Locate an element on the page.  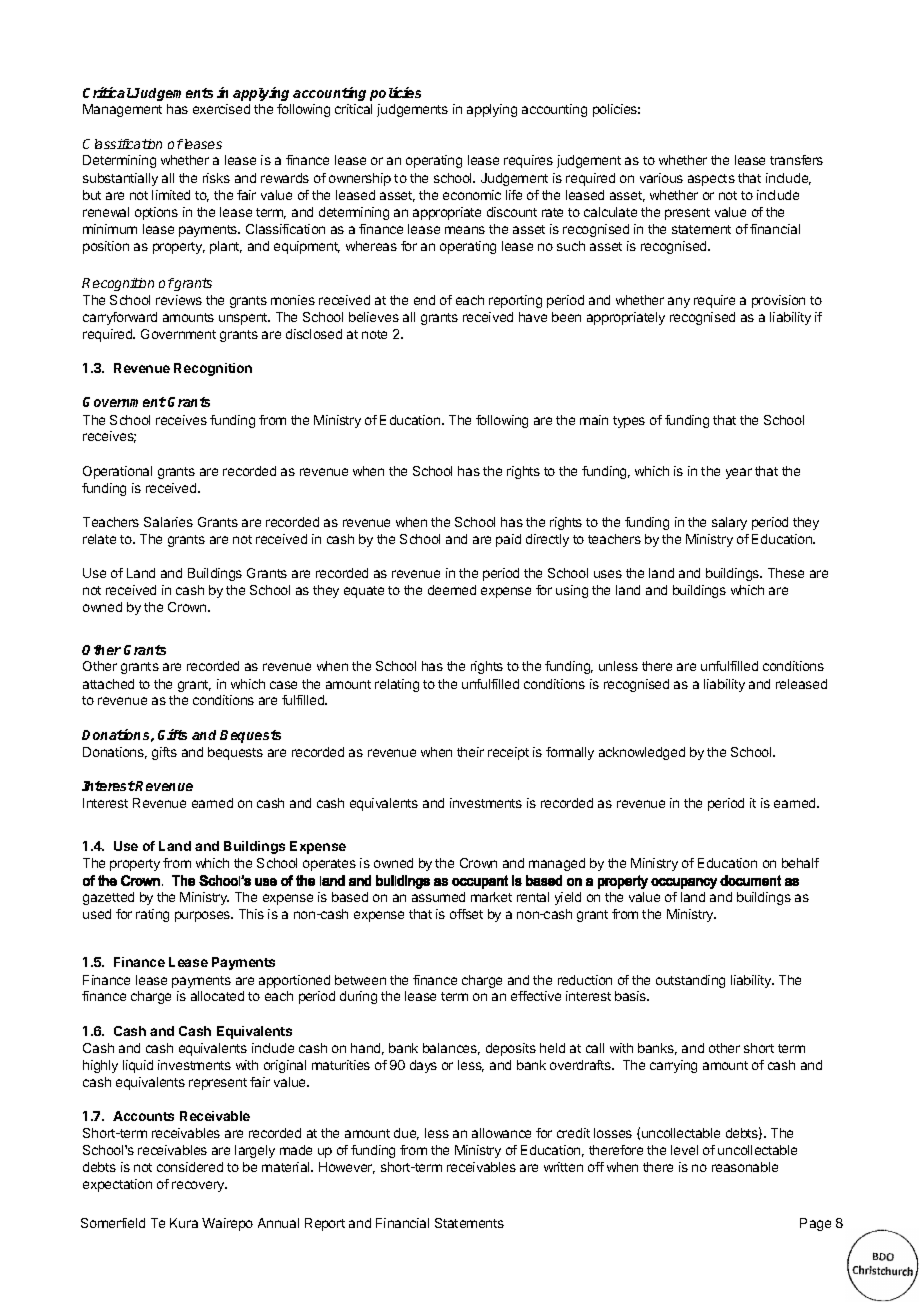
due is located at coordinates (406, 1134).
